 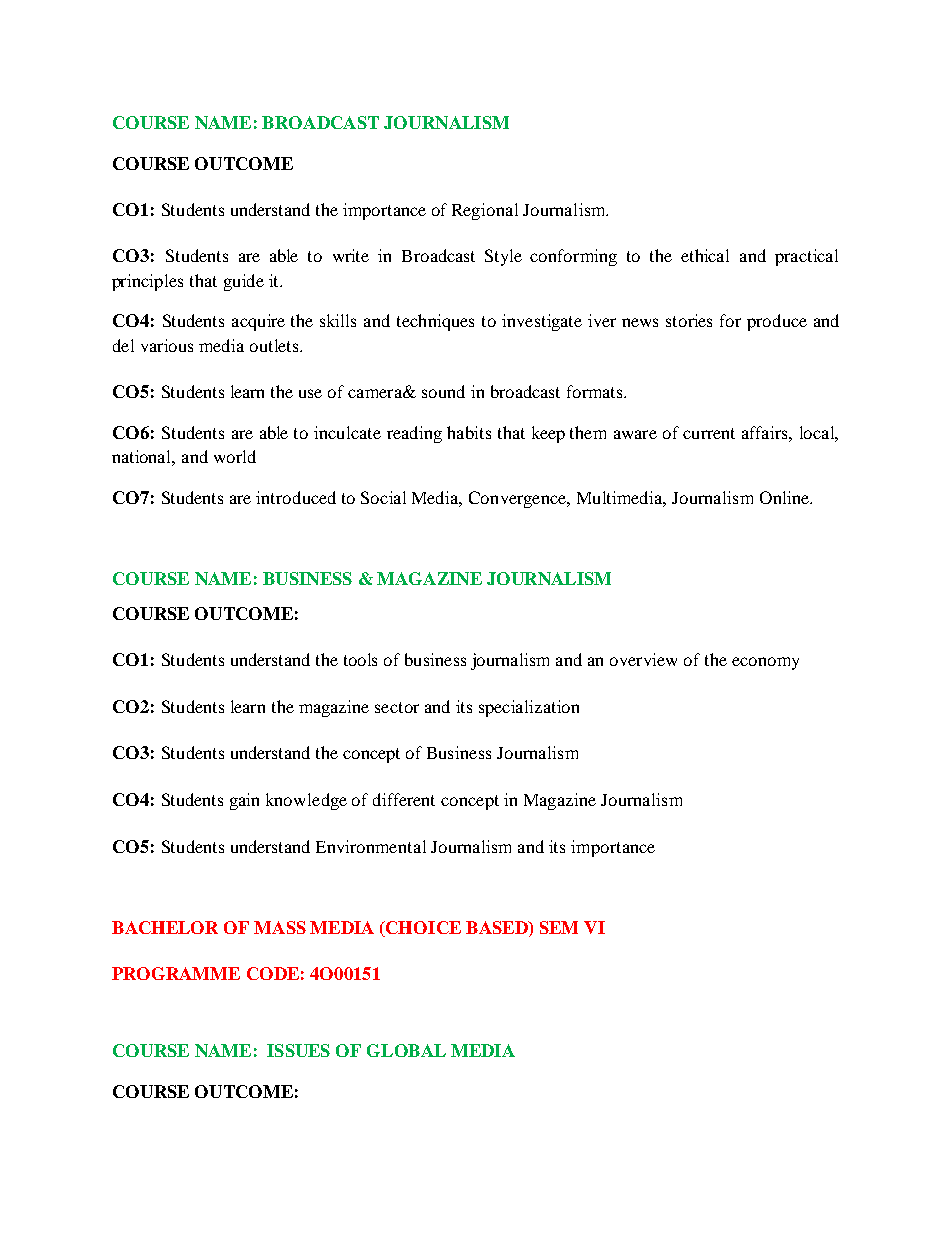 I want to click on BASED, so click(x=498, y=927).
